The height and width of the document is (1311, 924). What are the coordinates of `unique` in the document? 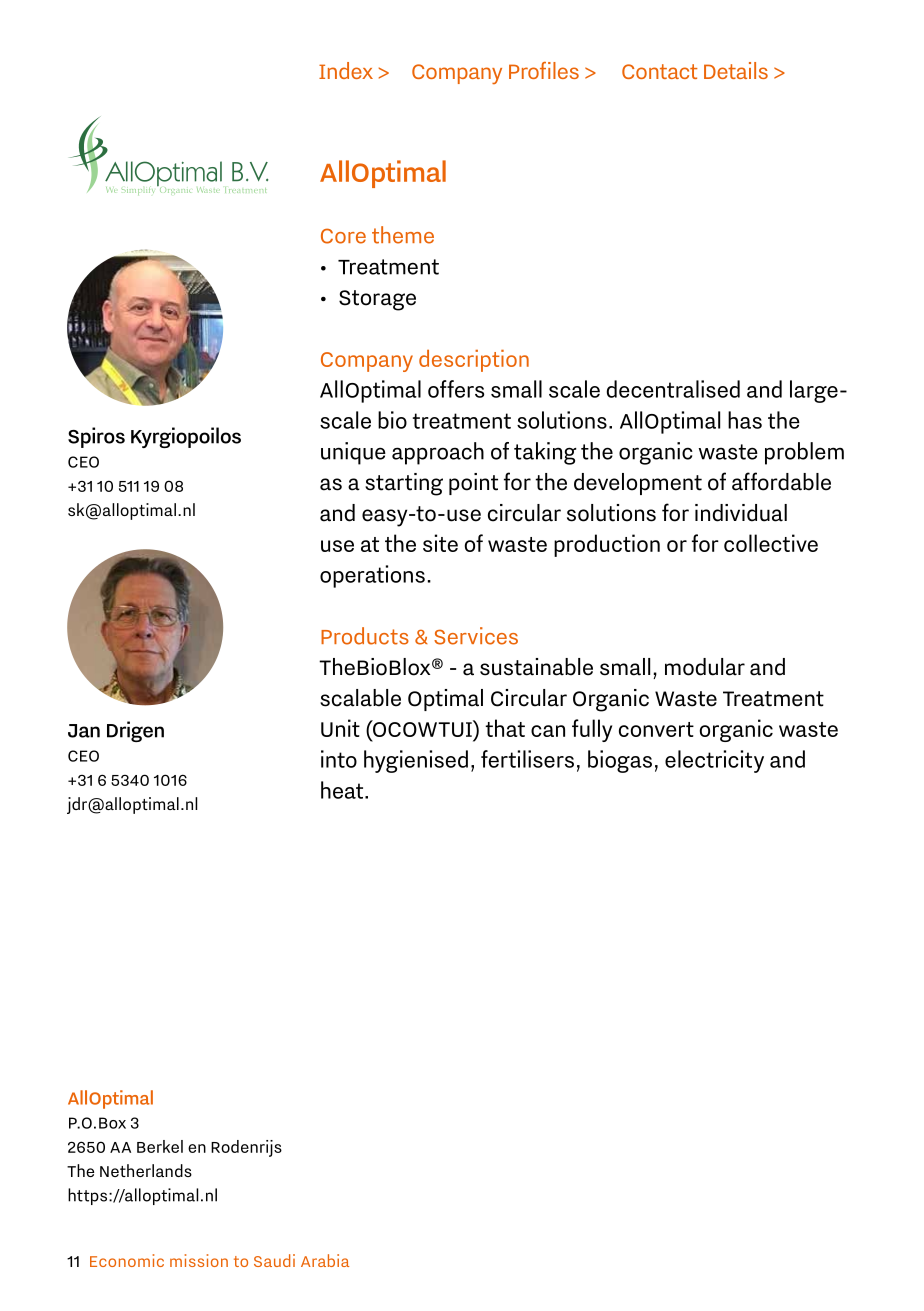 It's located at (353, 453).
